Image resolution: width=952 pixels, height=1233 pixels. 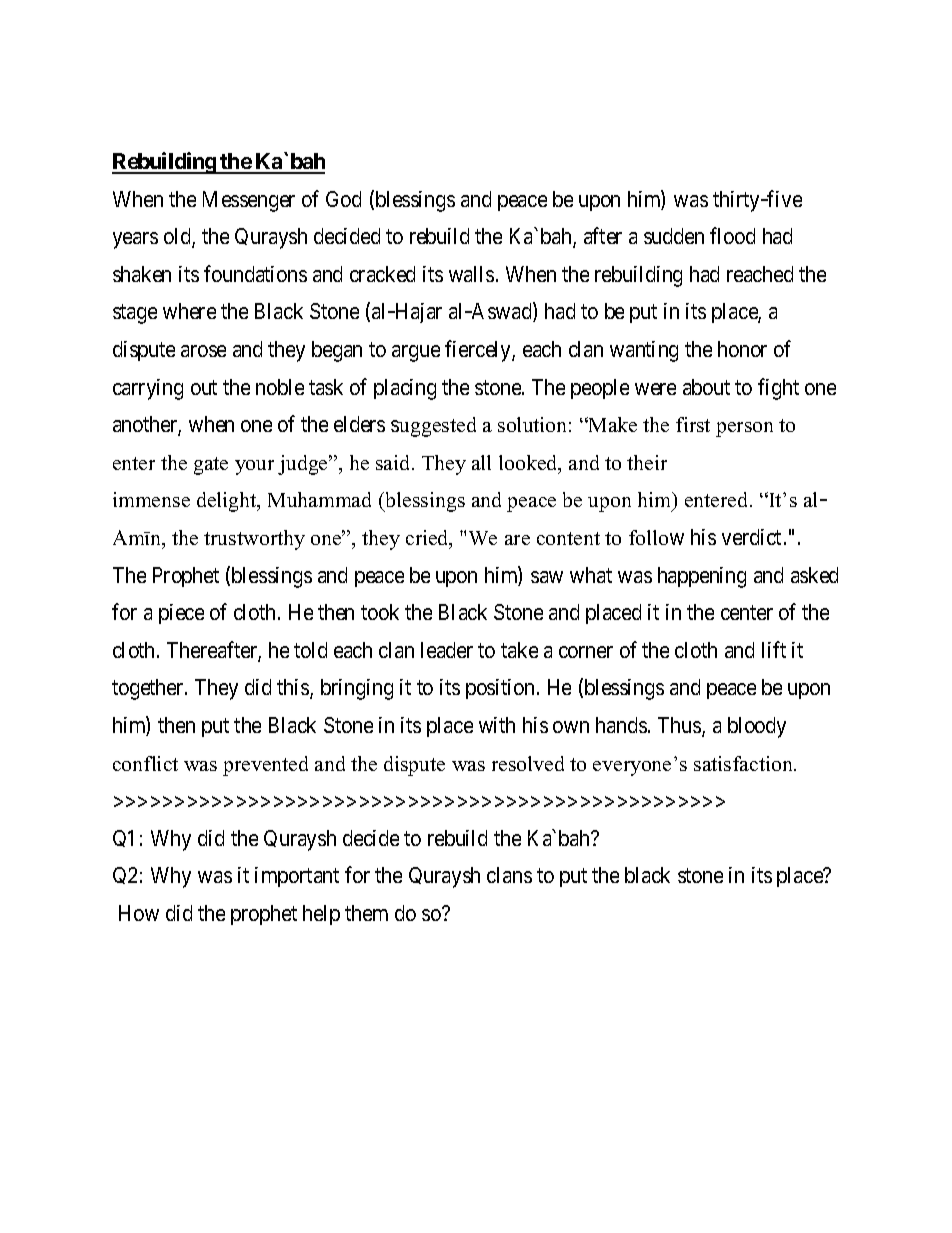 I want to click on flood, so click(x=732, y=235).
